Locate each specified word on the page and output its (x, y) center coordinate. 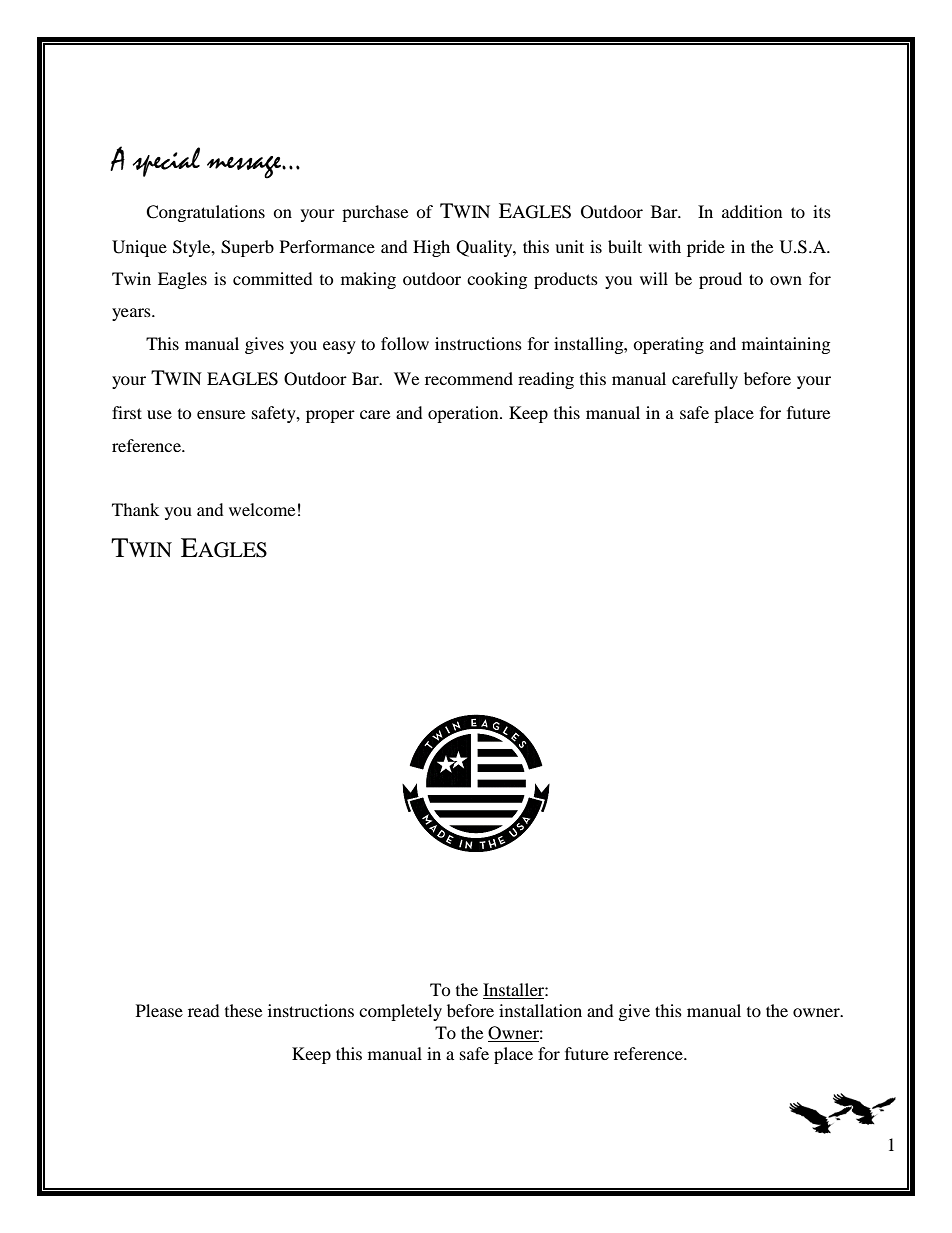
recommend (469, 378)
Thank (135, 509)
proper (330, 416)
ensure (221, 414)
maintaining (786, 345)
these (243, 1010)
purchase (375, 213)
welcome (262, 509)
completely (400, 1012)
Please (159, 1010)
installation (540, 1010)
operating (668, 345)
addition (752, 211)
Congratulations (205, 213)
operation (464, 414)
